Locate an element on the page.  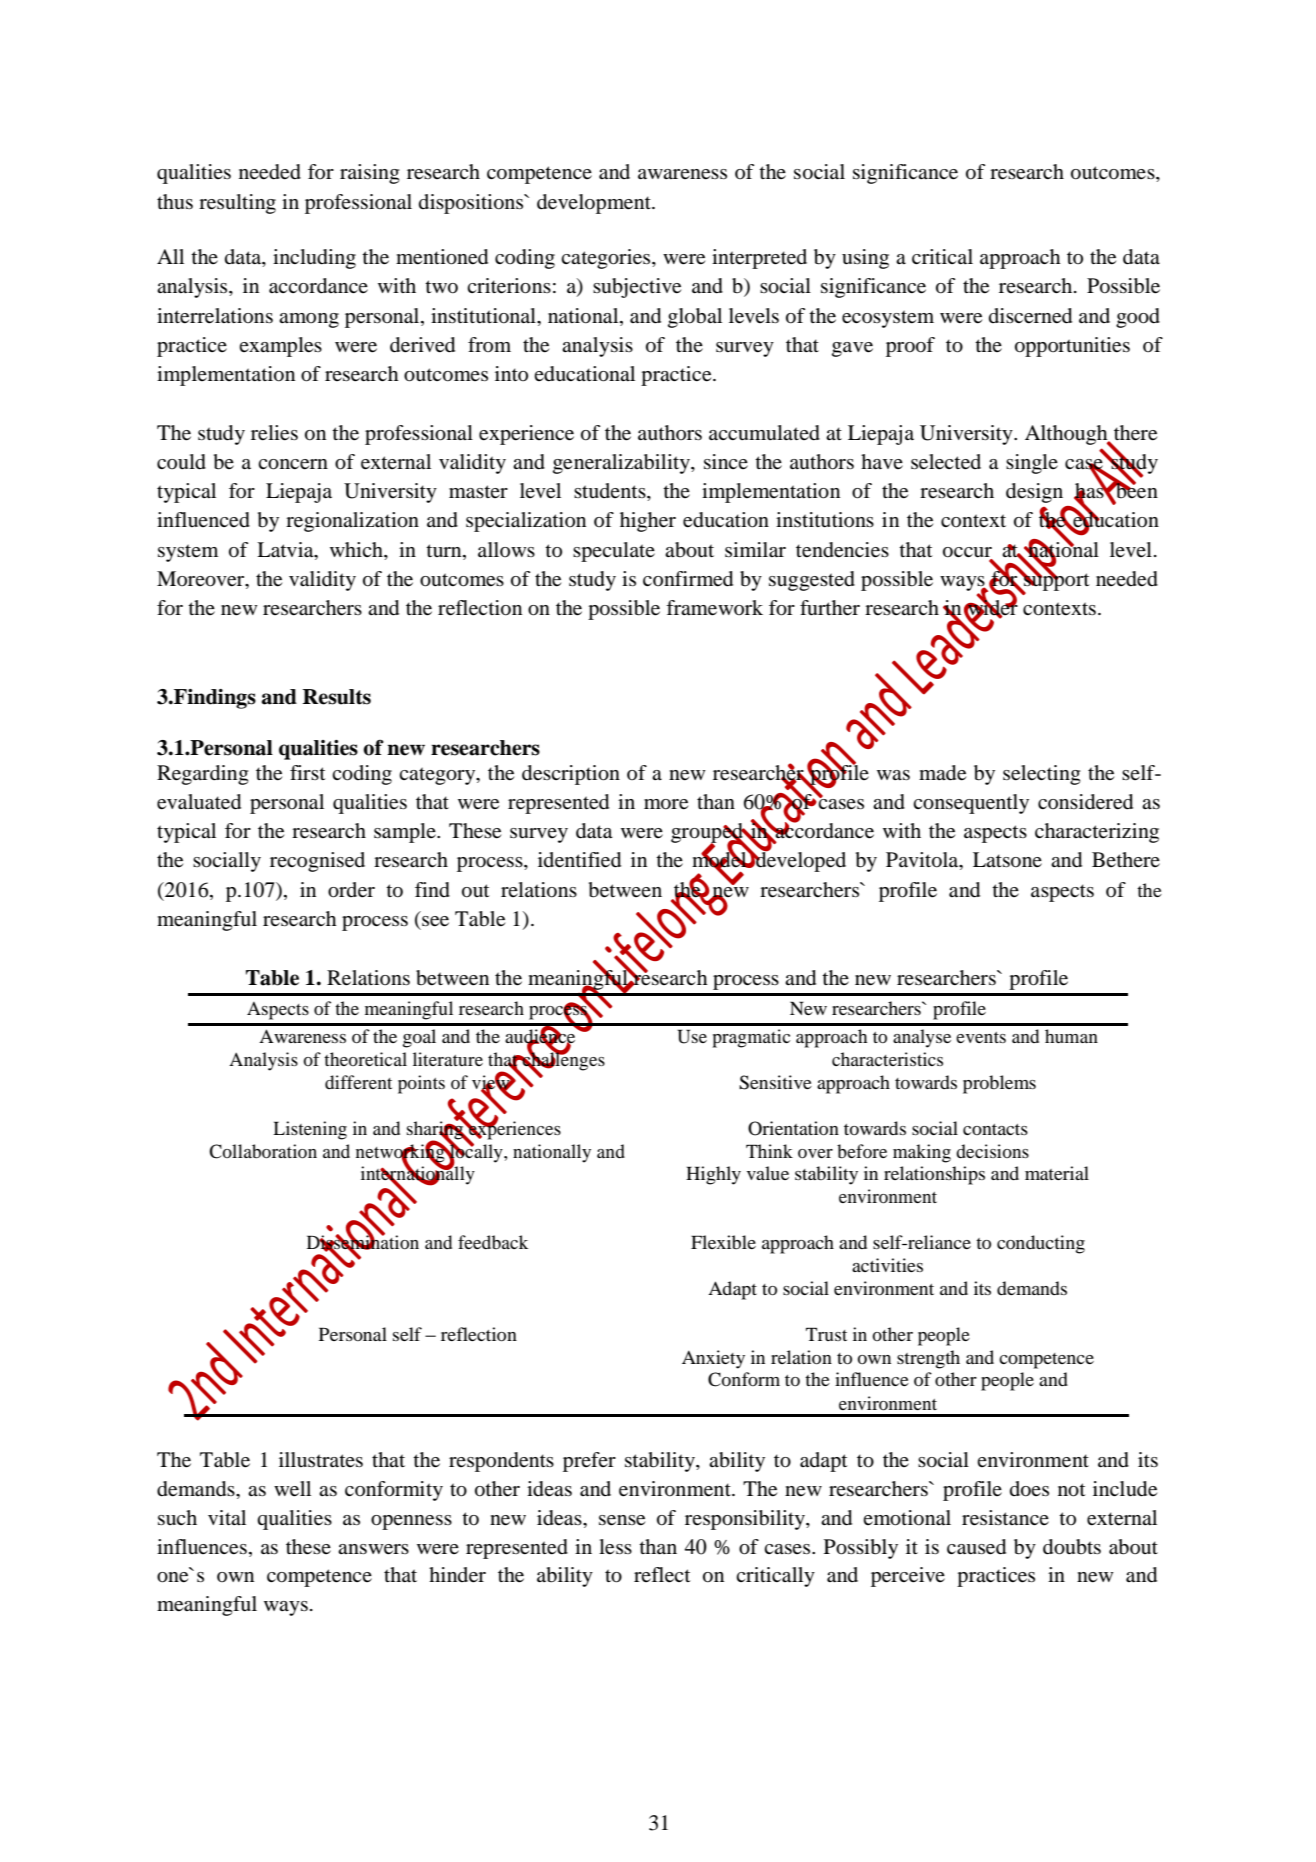
resulting is located at coordinates (237, 204).
